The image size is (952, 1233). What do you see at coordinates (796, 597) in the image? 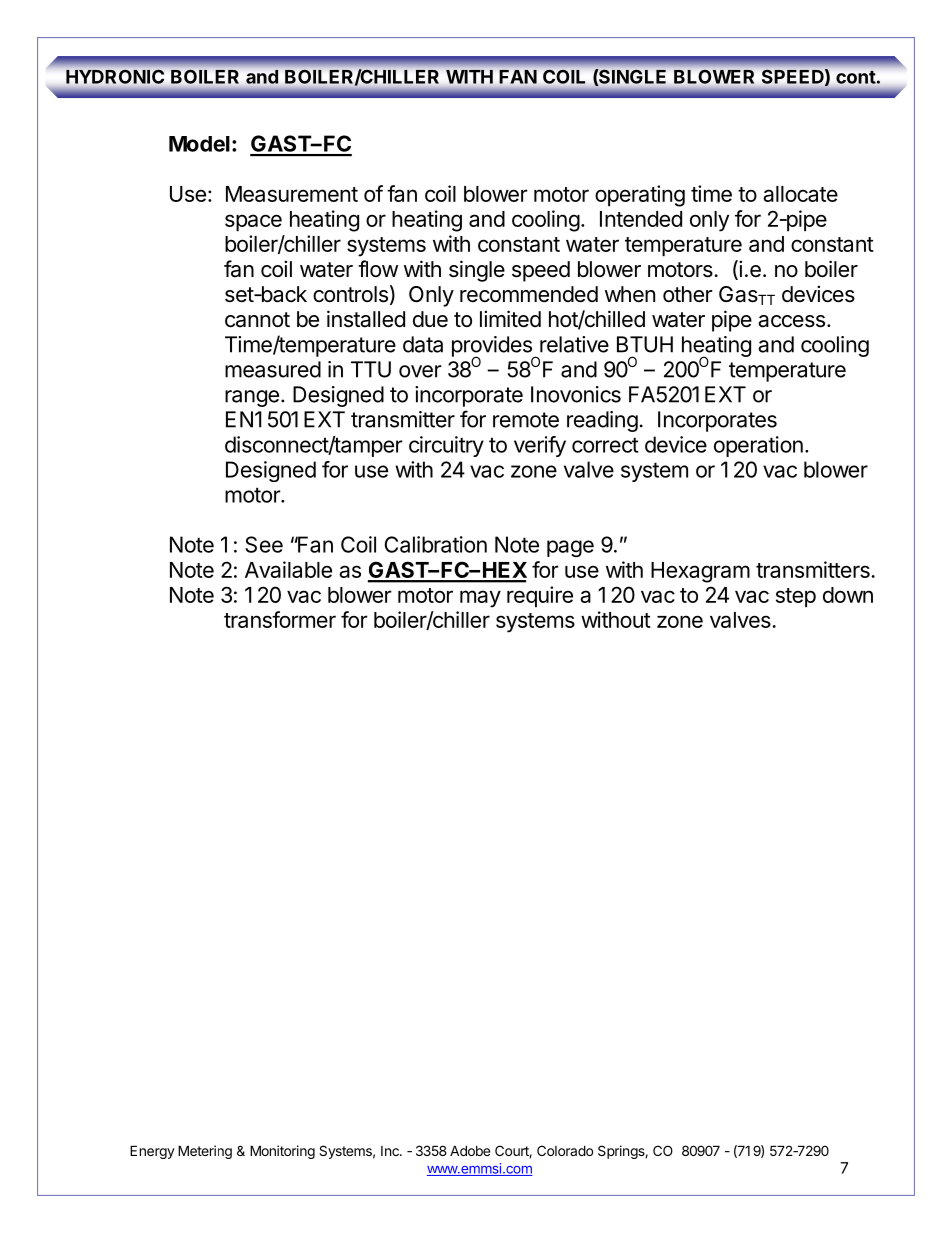
I see `step` at bounding box center [796, 597].
